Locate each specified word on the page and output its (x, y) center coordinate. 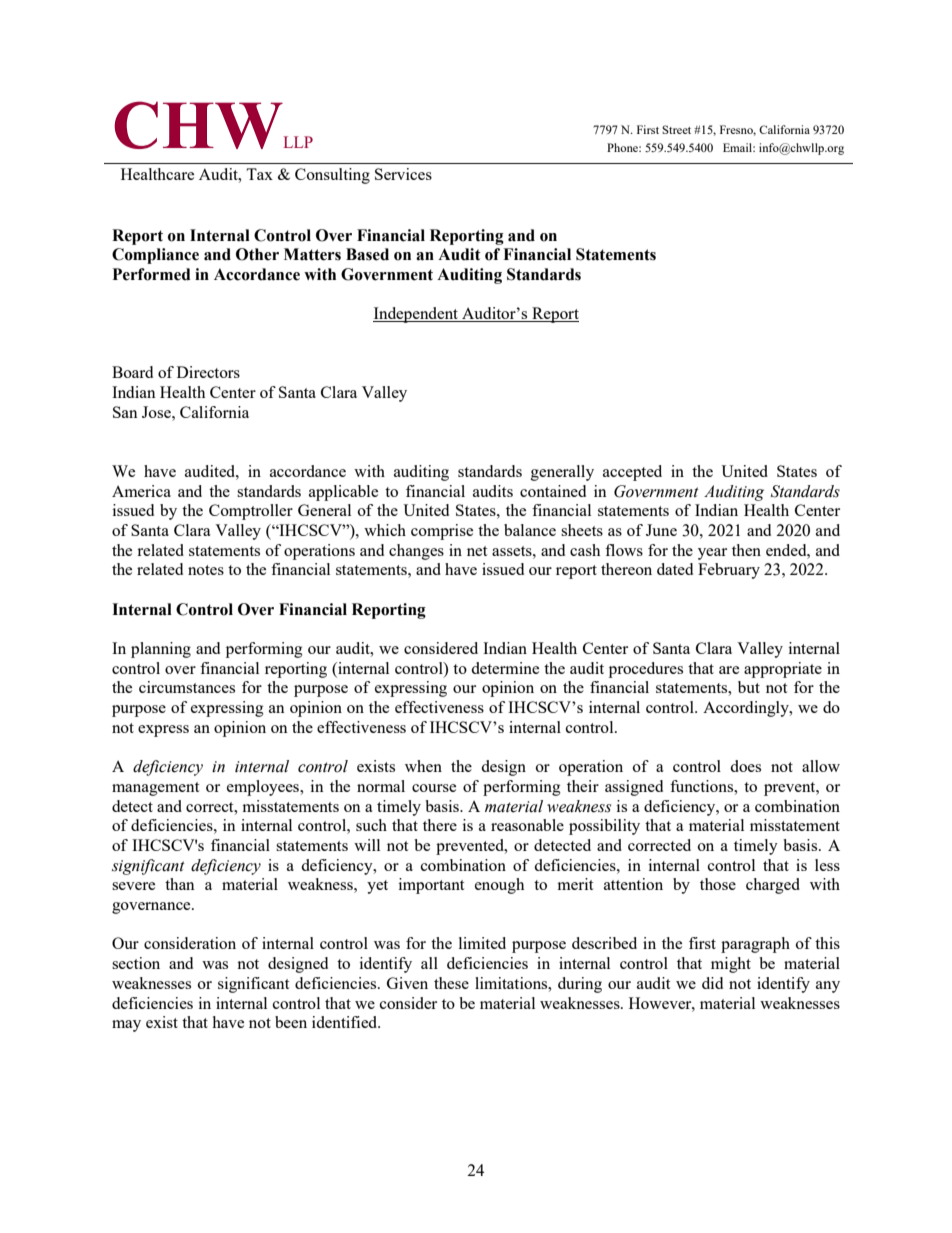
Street (676, 129)
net (477, 551)
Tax (259, 174)
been (291, 1022)
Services (403, 174)
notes (206, 570)
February (729, 571)
